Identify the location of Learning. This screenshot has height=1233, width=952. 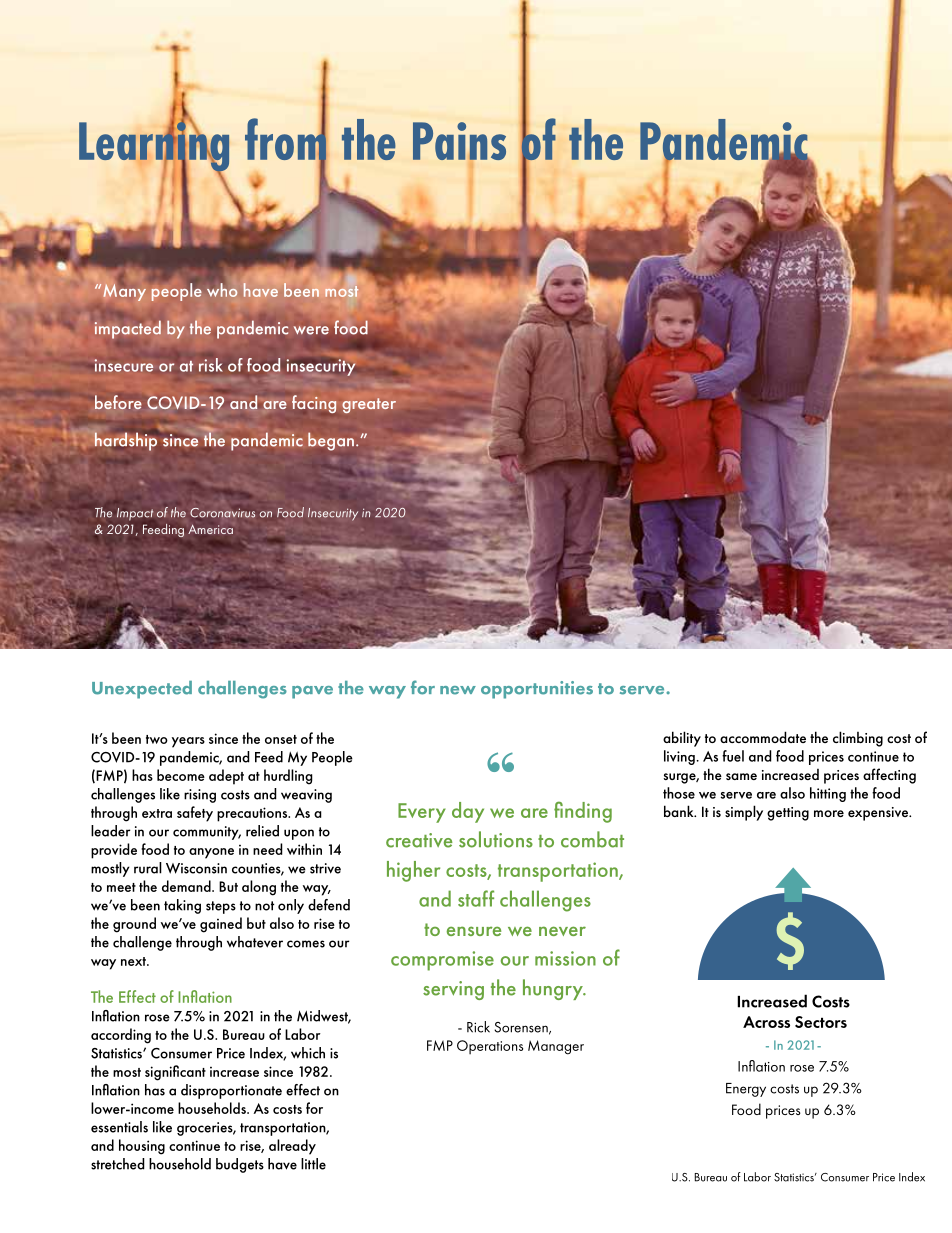
(154, 147).
